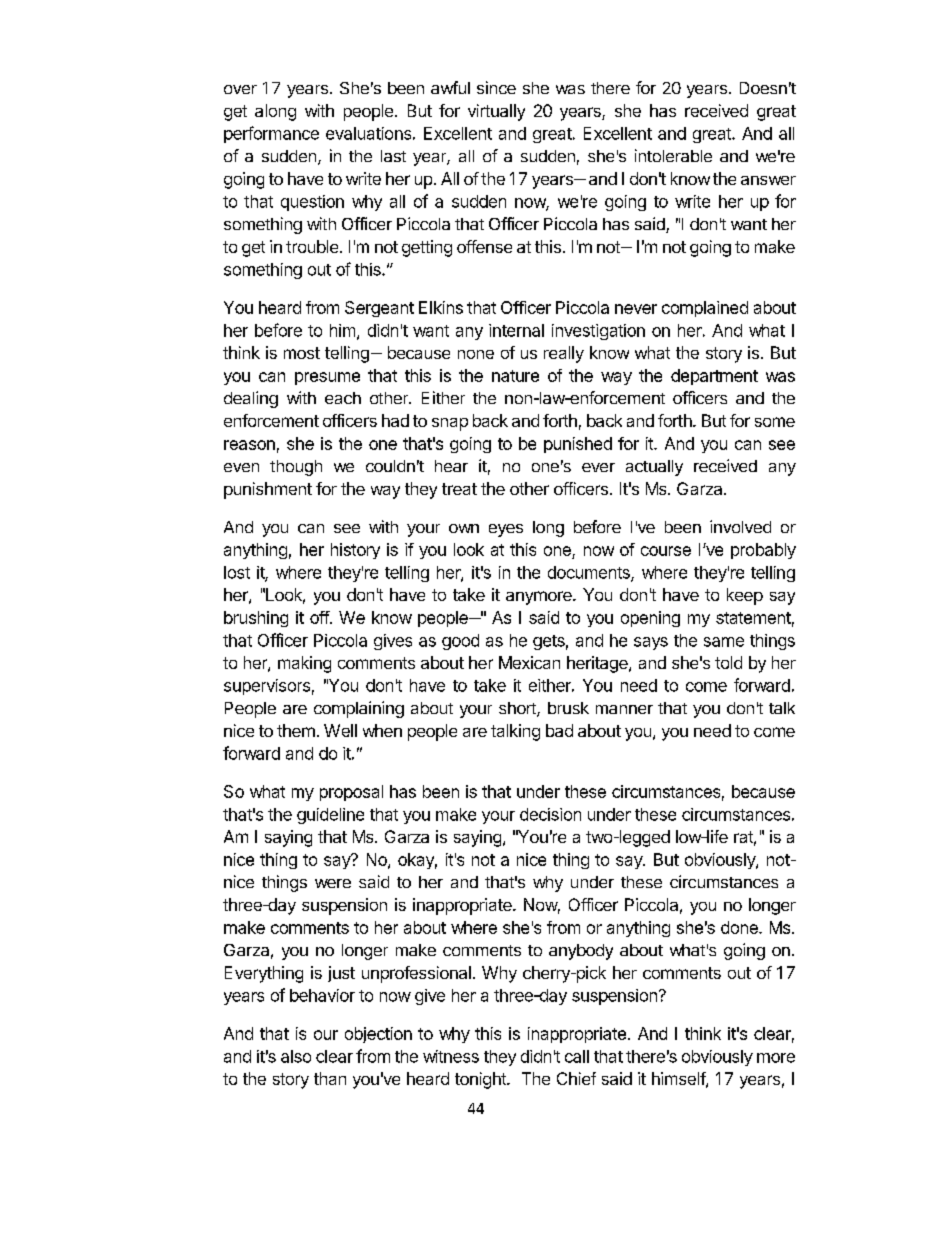 This image has width=952, height=1233. What do you see at coordinates (714, 377) in the image?
I see `department` at bounding box center [714, 377].
